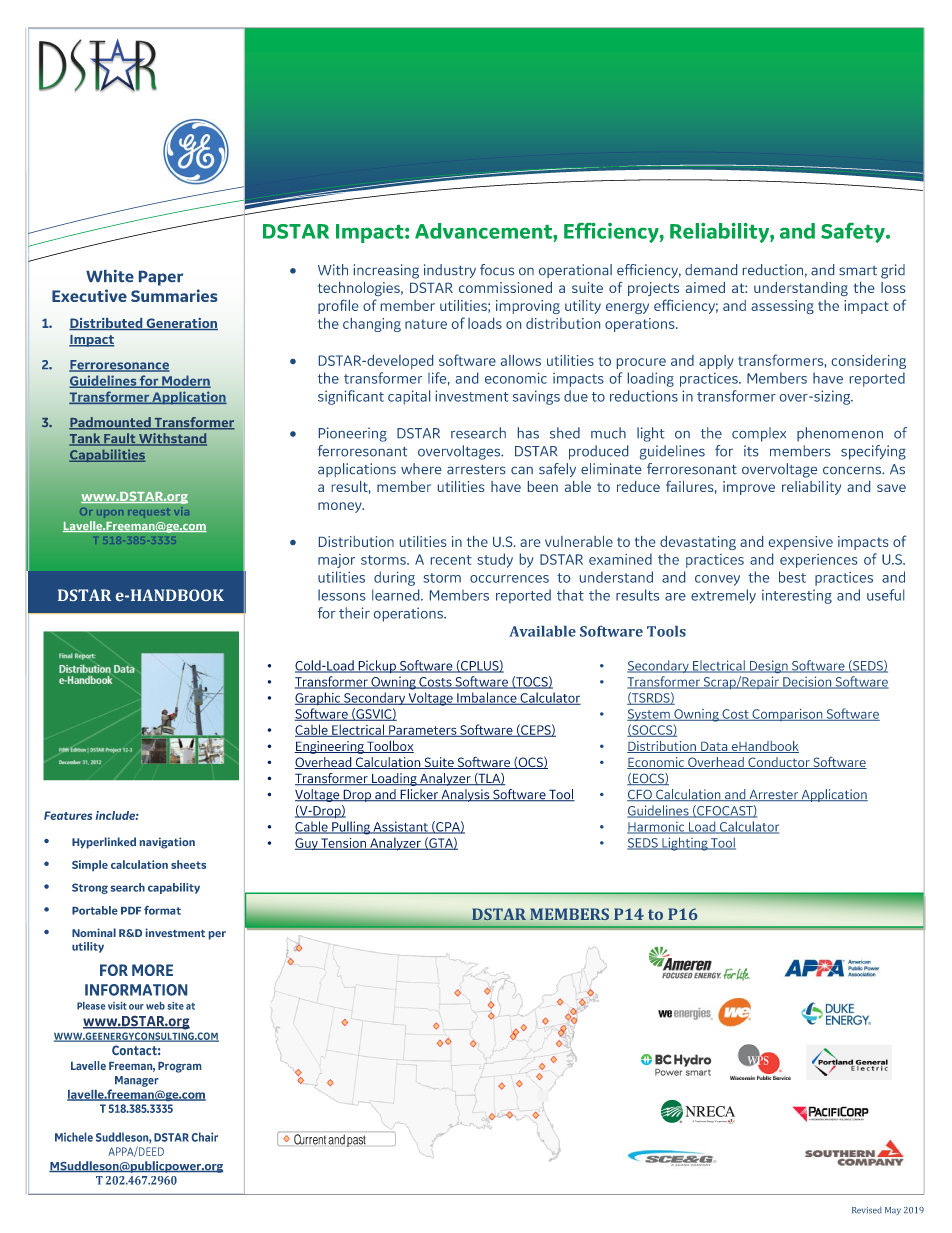 The image size is (952, 1233). I want to click on focus, so click(497, 269).
